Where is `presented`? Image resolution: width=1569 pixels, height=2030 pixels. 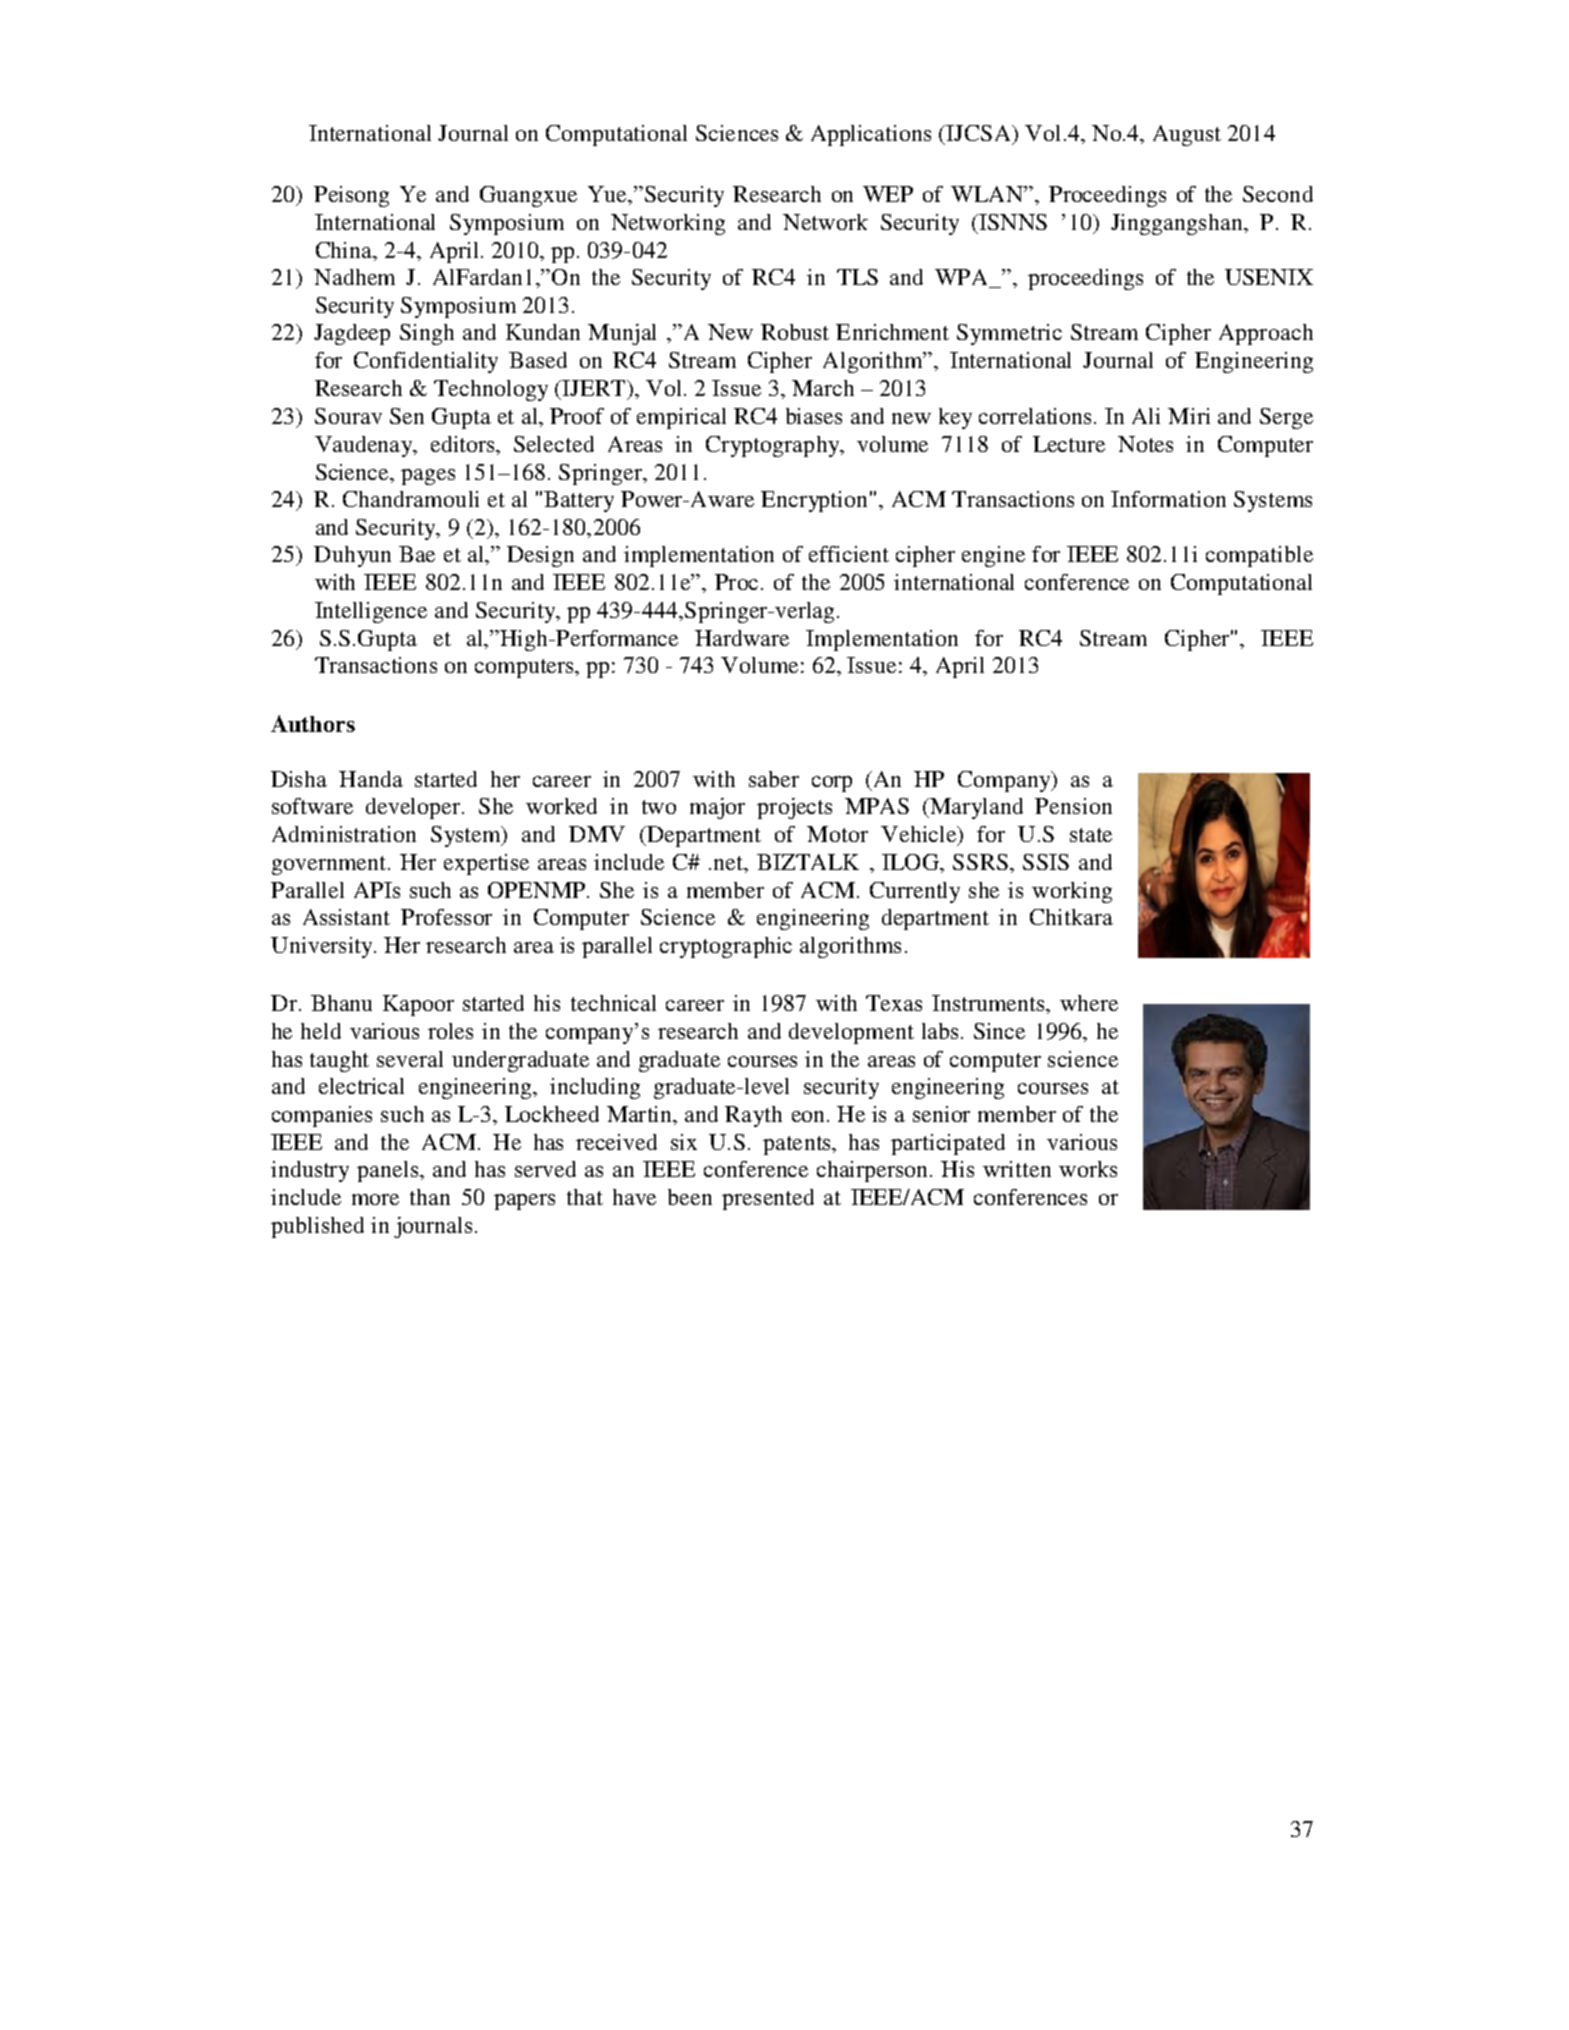 presented is located at coordinates (768, 1199).
